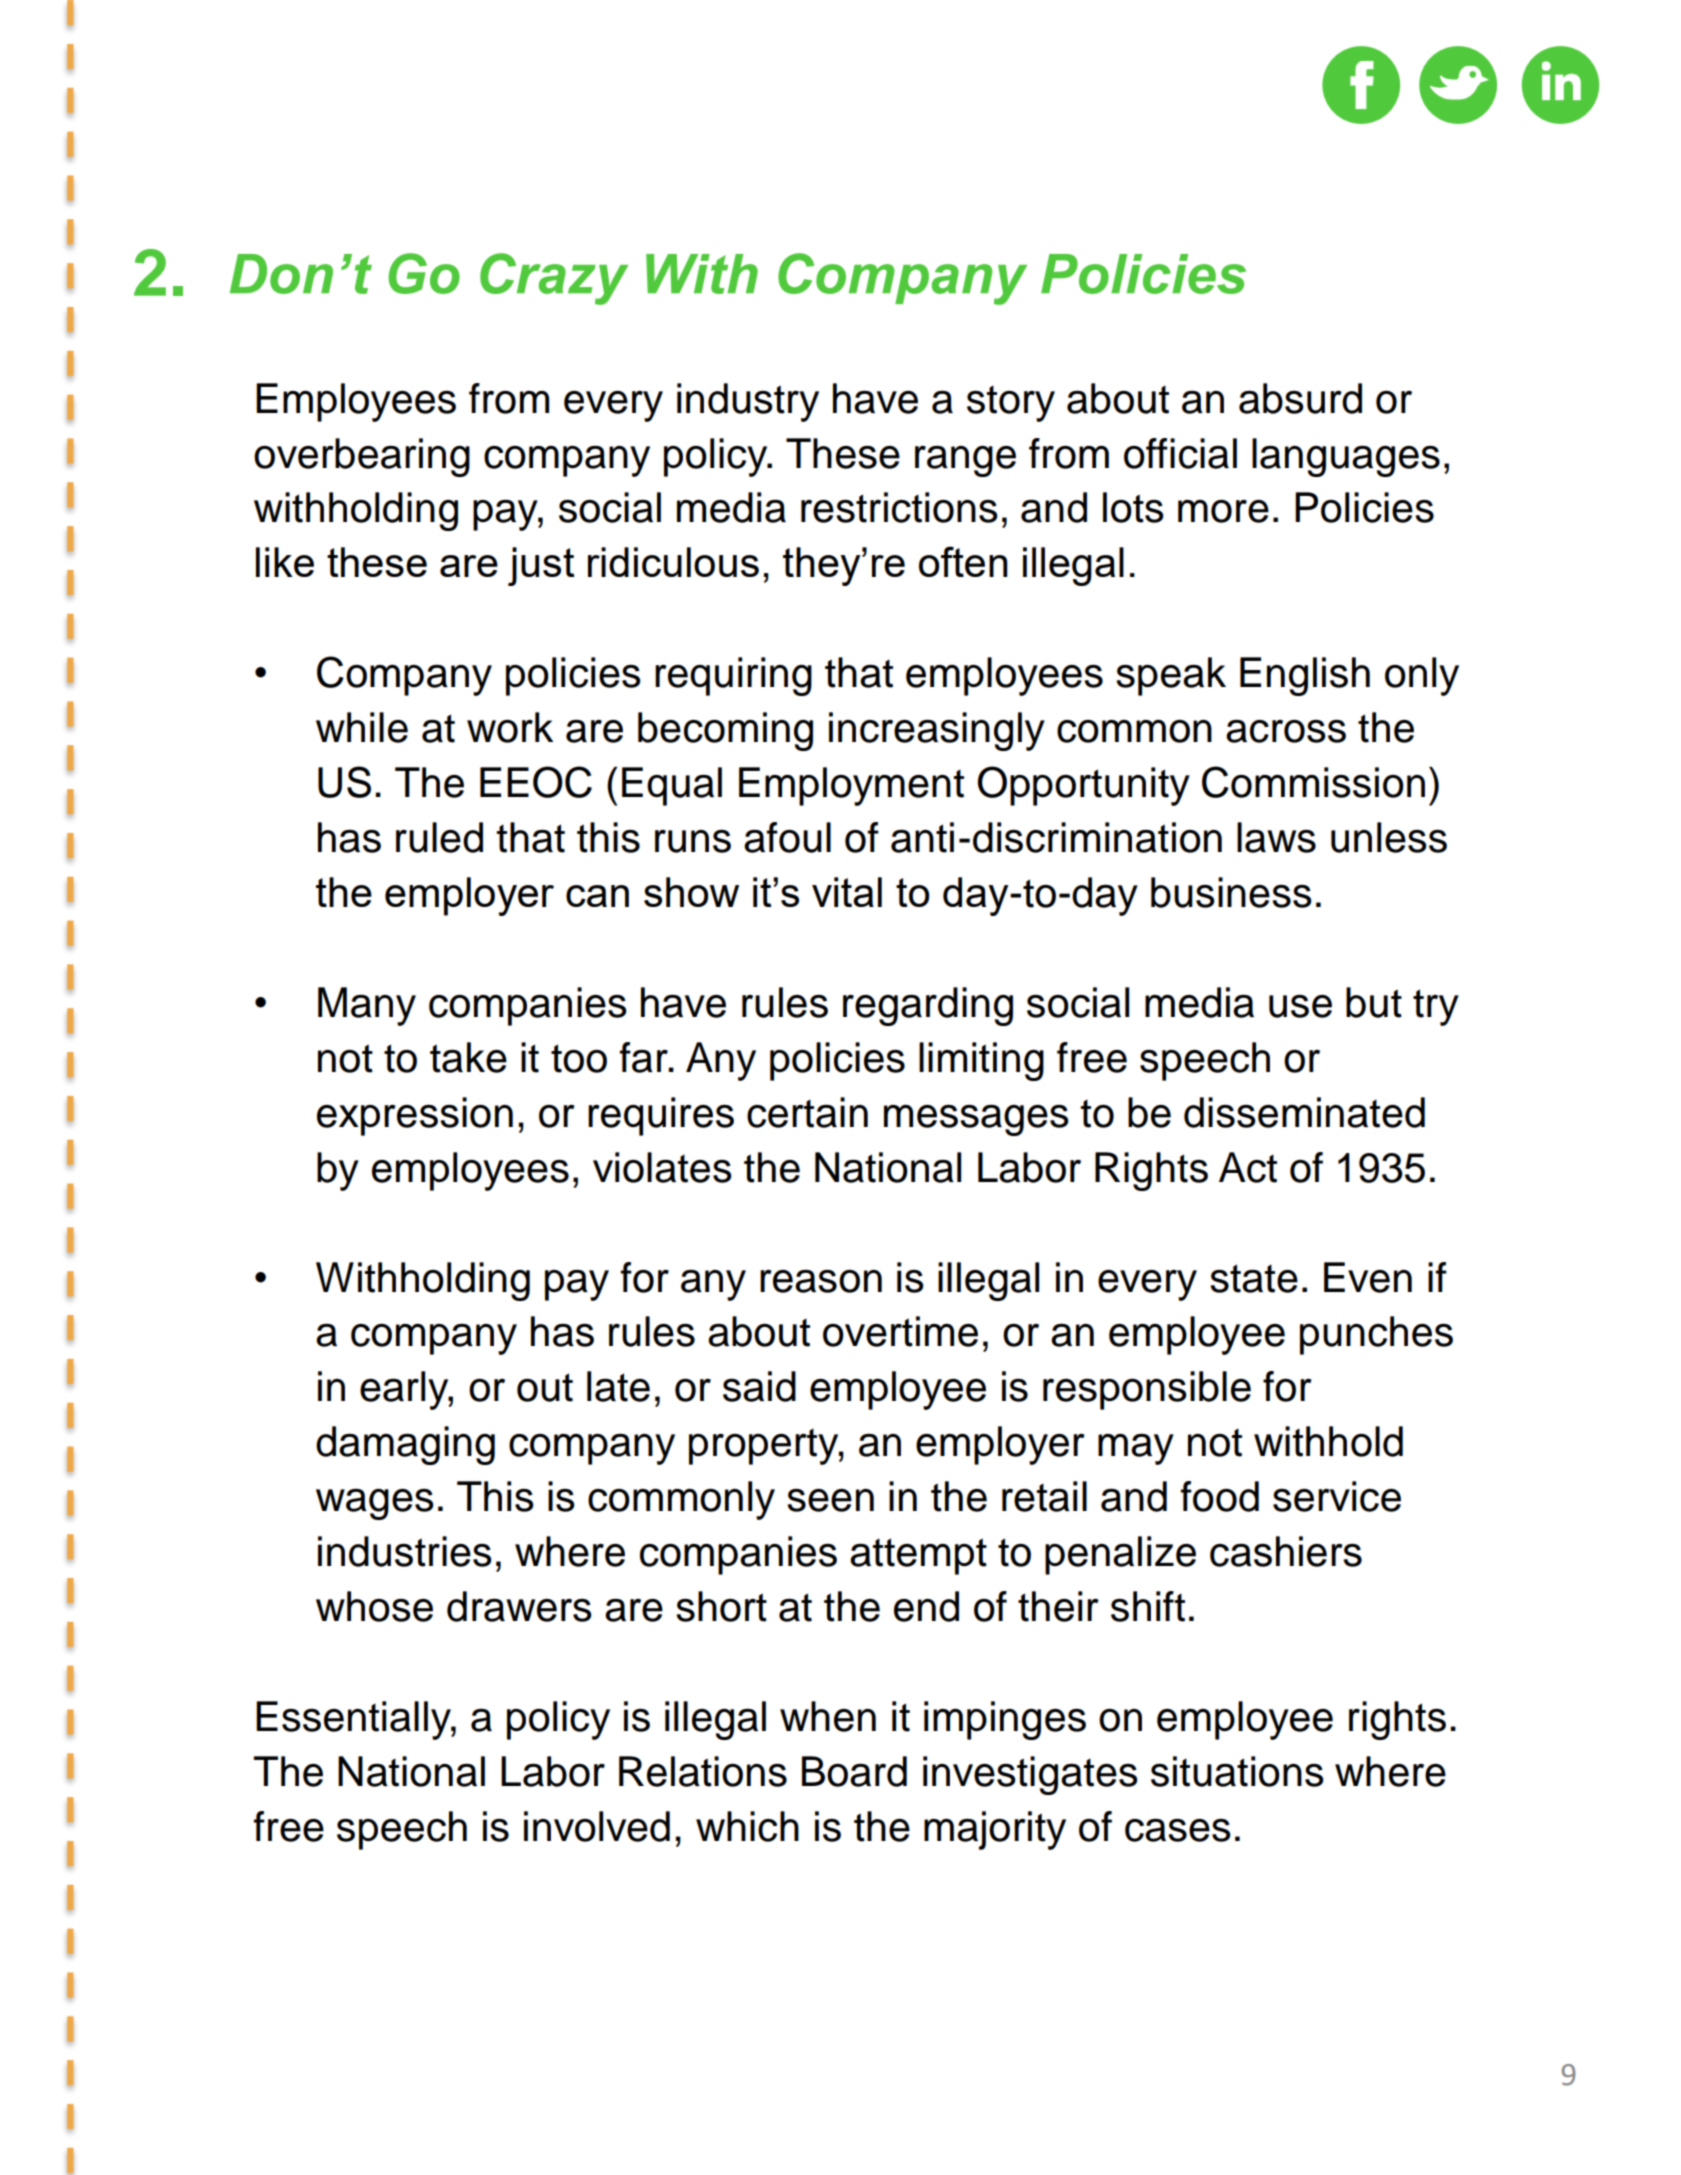  I want to click on involved, so click(597, 1826).
